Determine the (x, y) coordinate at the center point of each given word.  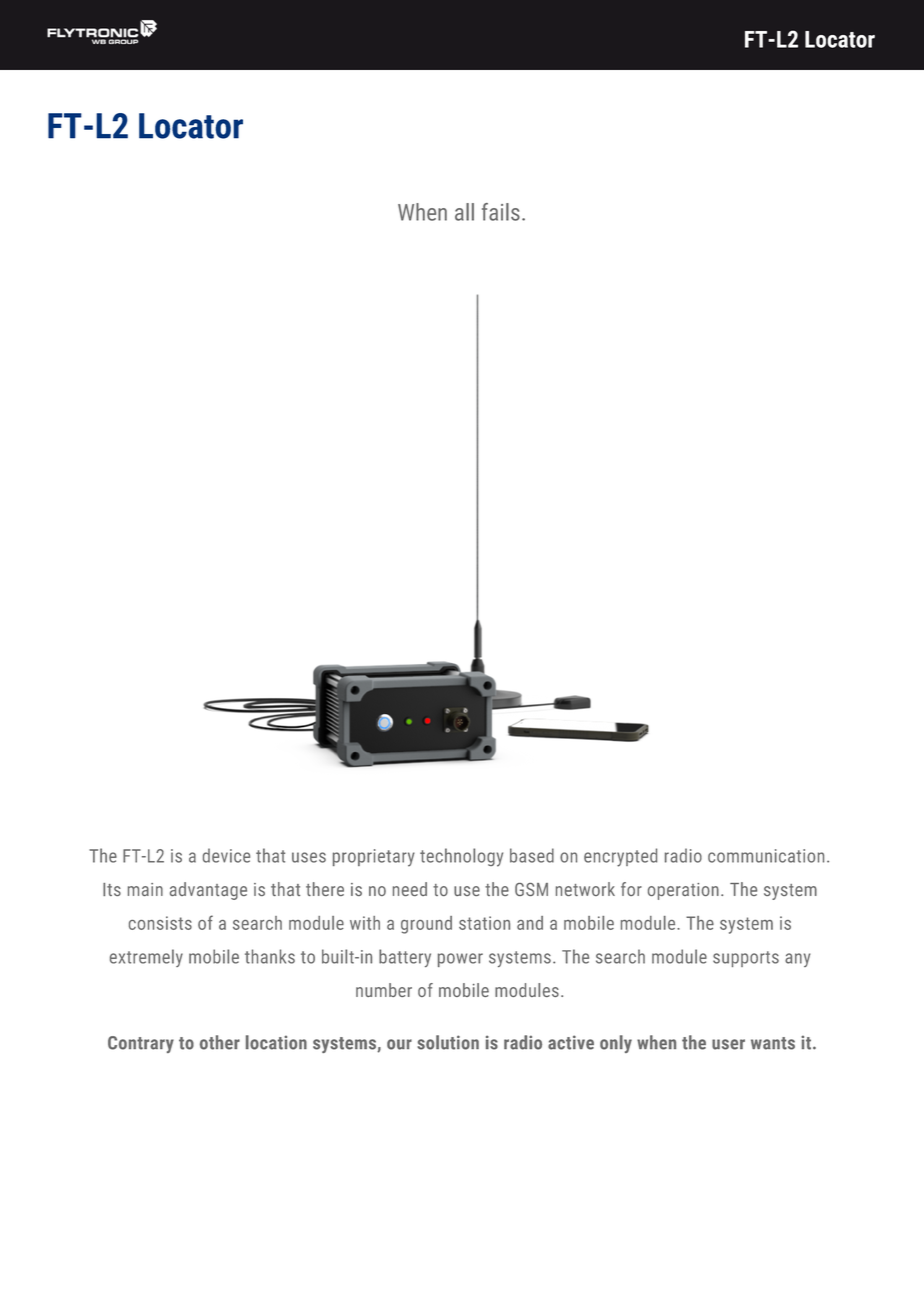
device (226, 855)
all (464, 212)
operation (683, 891)
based (532, 855)
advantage (208, 891)
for (631, 889)
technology (461, 857)
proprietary (374, 858)
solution (448, 1042)
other (220, 1042)
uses (309, 857)
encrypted (620, 857)
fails (501, 212)
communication (766, 856)
